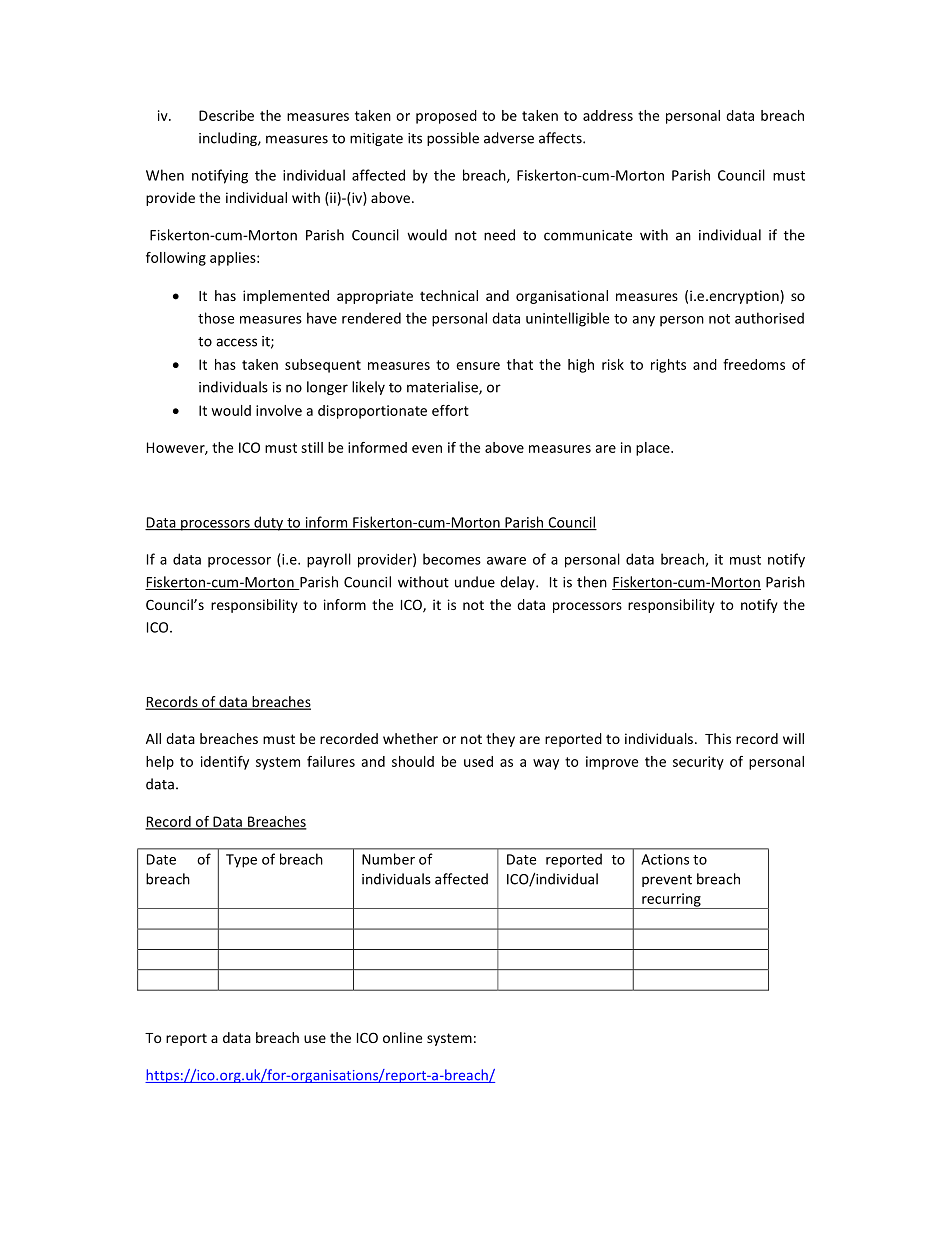 The image size is (952, 1233). What do you see at coordinates (226, 115) in the page?
I see `Describe` at bounding box center [226, 115].
